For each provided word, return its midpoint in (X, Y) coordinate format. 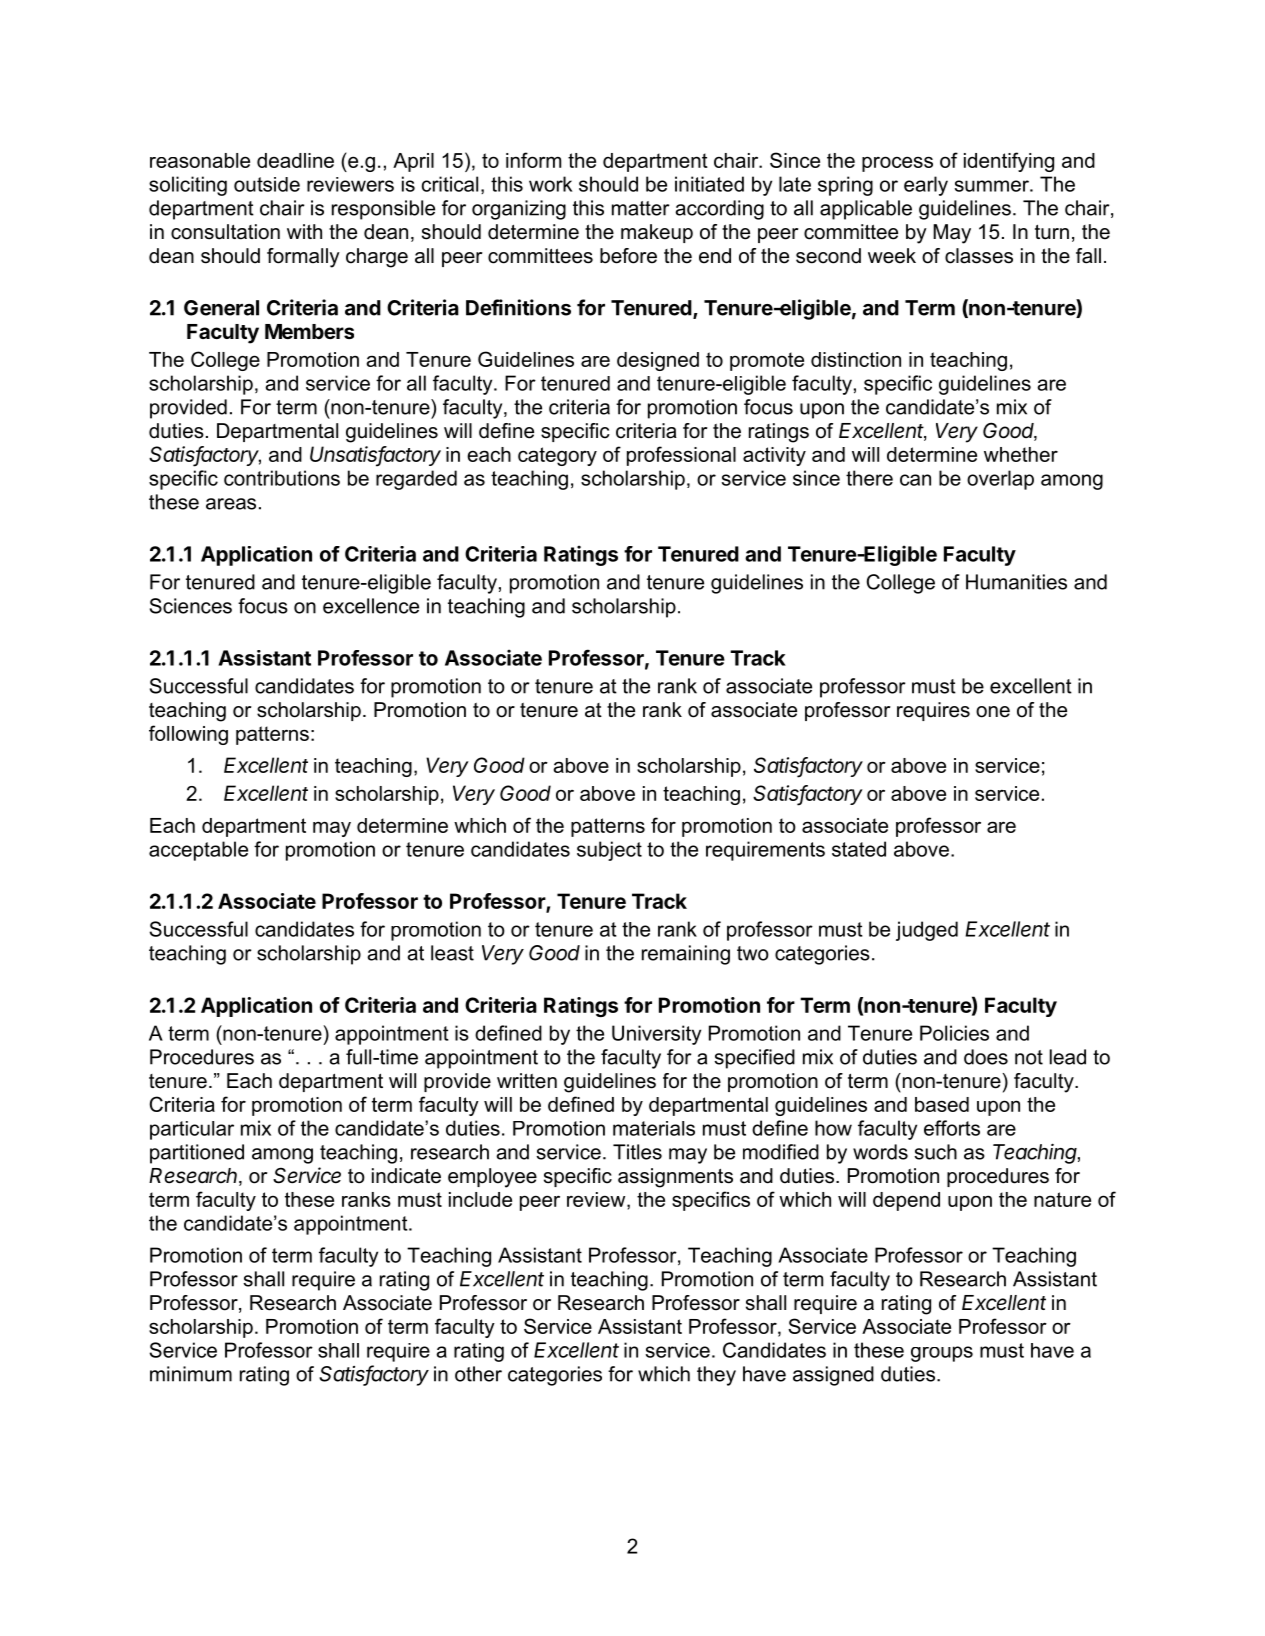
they (716, 1376)
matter (641, 208)
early (926, 186)
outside (267, 184)
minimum (191, 1374)
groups (942, 1354)
